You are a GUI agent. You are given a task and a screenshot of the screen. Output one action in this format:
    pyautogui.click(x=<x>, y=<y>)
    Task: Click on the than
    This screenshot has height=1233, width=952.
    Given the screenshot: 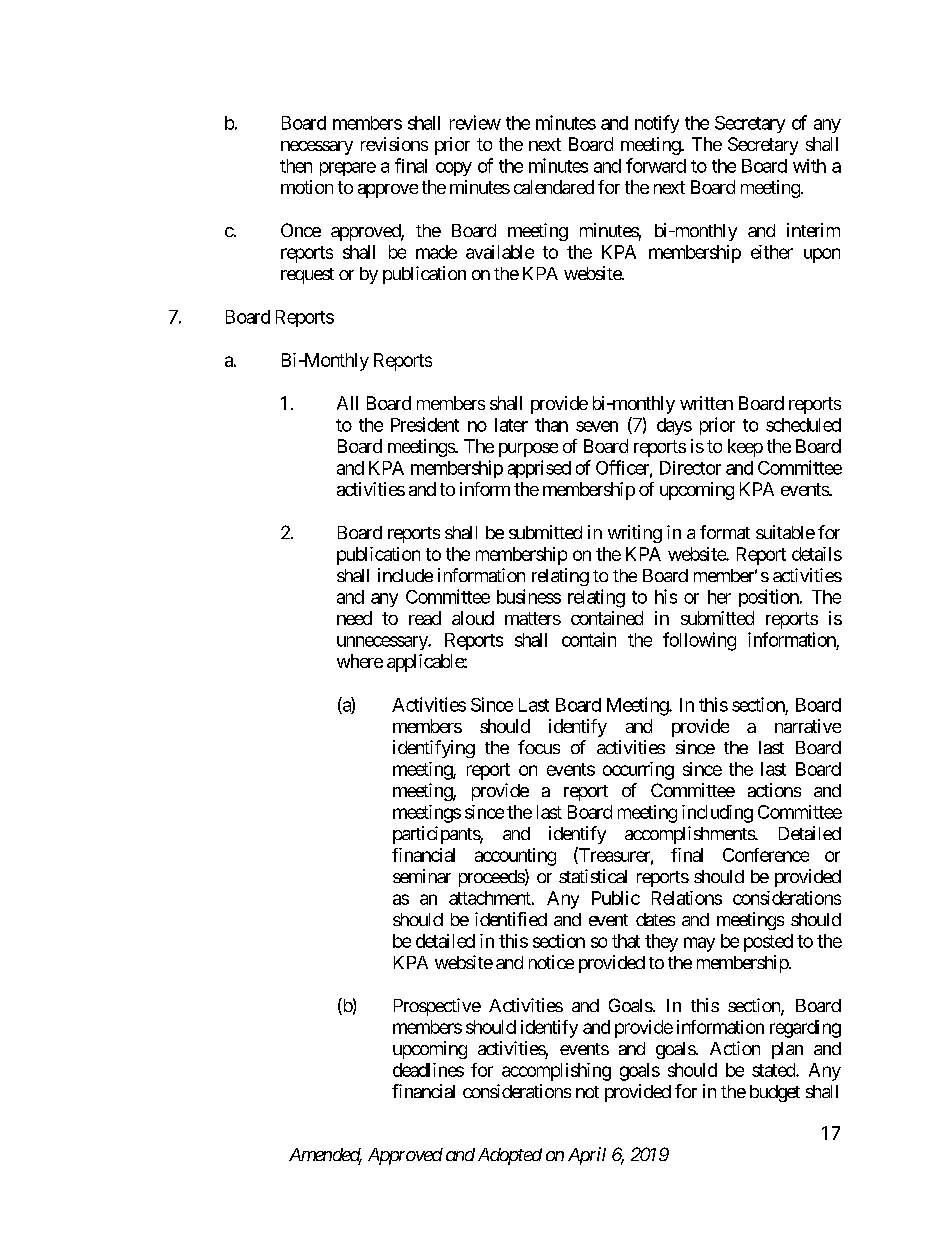 What is the action you would take?
    pyautogui.click(x=551, y=425)
